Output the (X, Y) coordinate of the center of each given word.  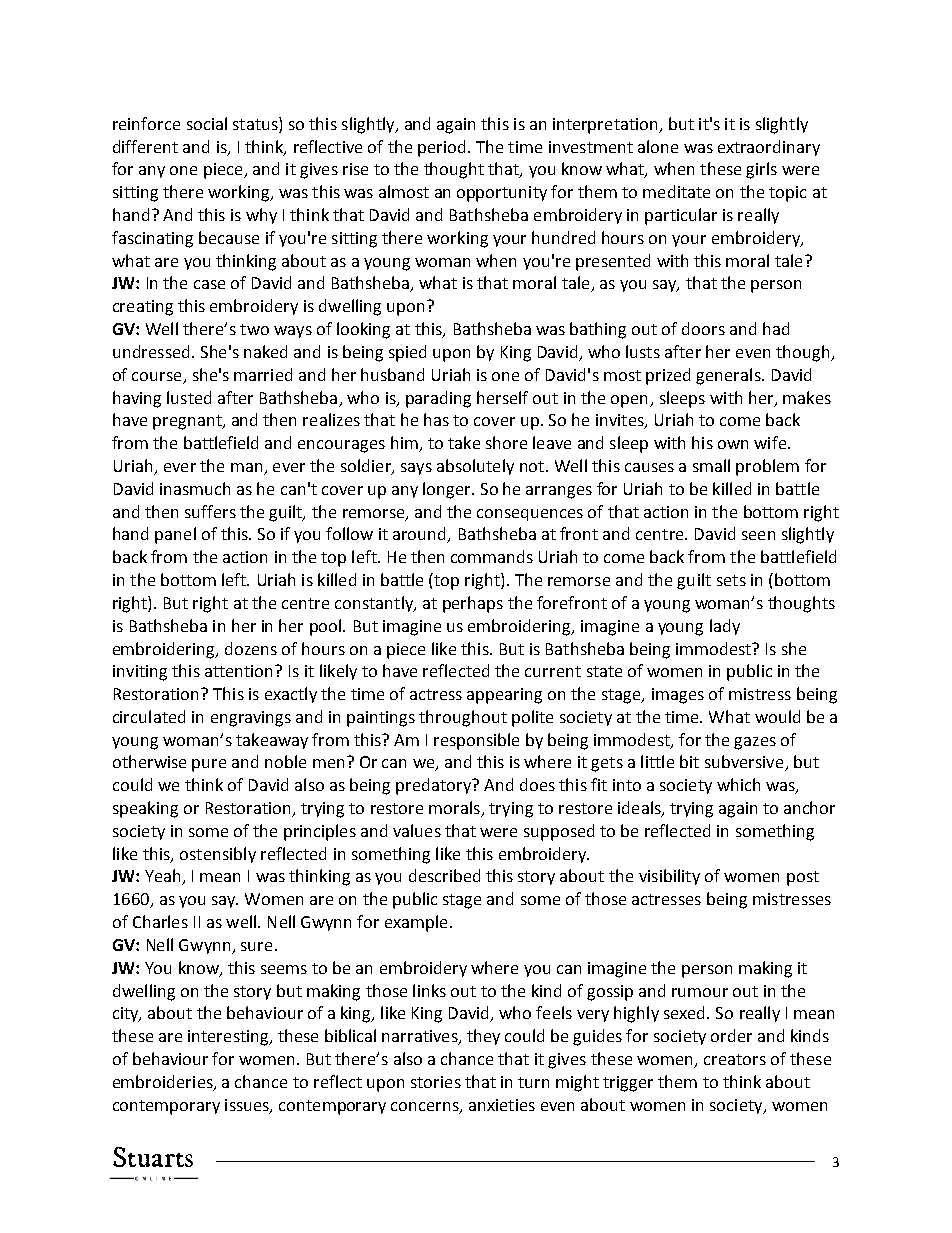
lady (725, 627)
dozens (251, 648)
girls (761, 170)
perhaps (473, 604)
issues (248, 1106)
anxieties (502, 1105)
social (207, 123)
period (441, 148)
